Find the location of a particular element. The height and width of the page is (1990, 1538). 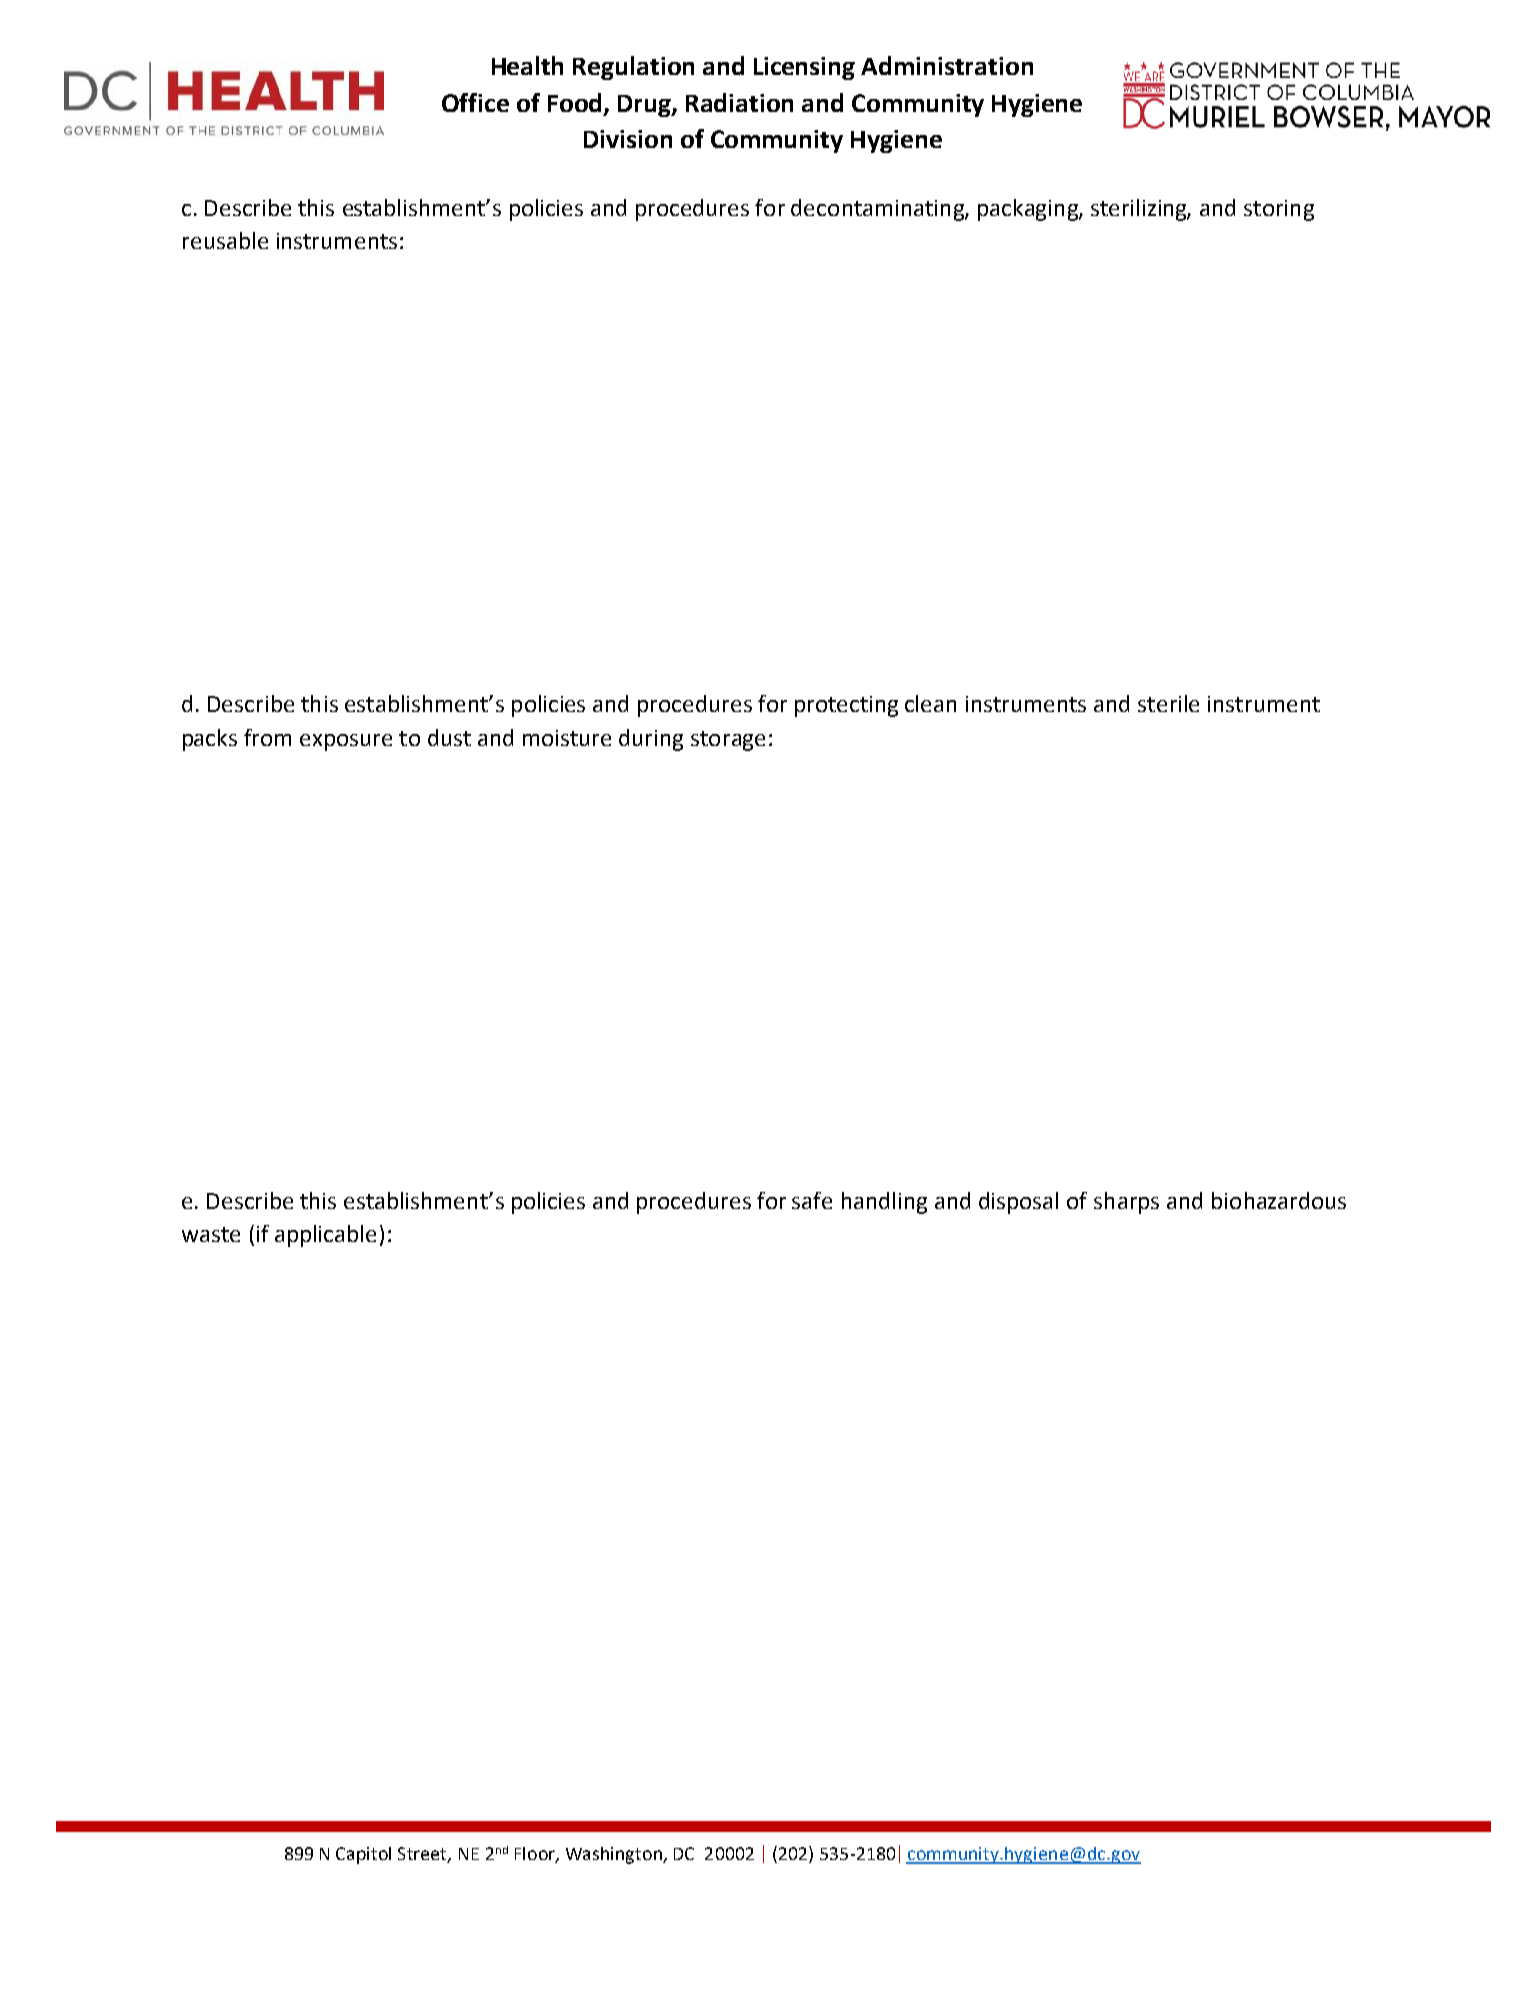

exposure is located at coordinates (346, 742).
